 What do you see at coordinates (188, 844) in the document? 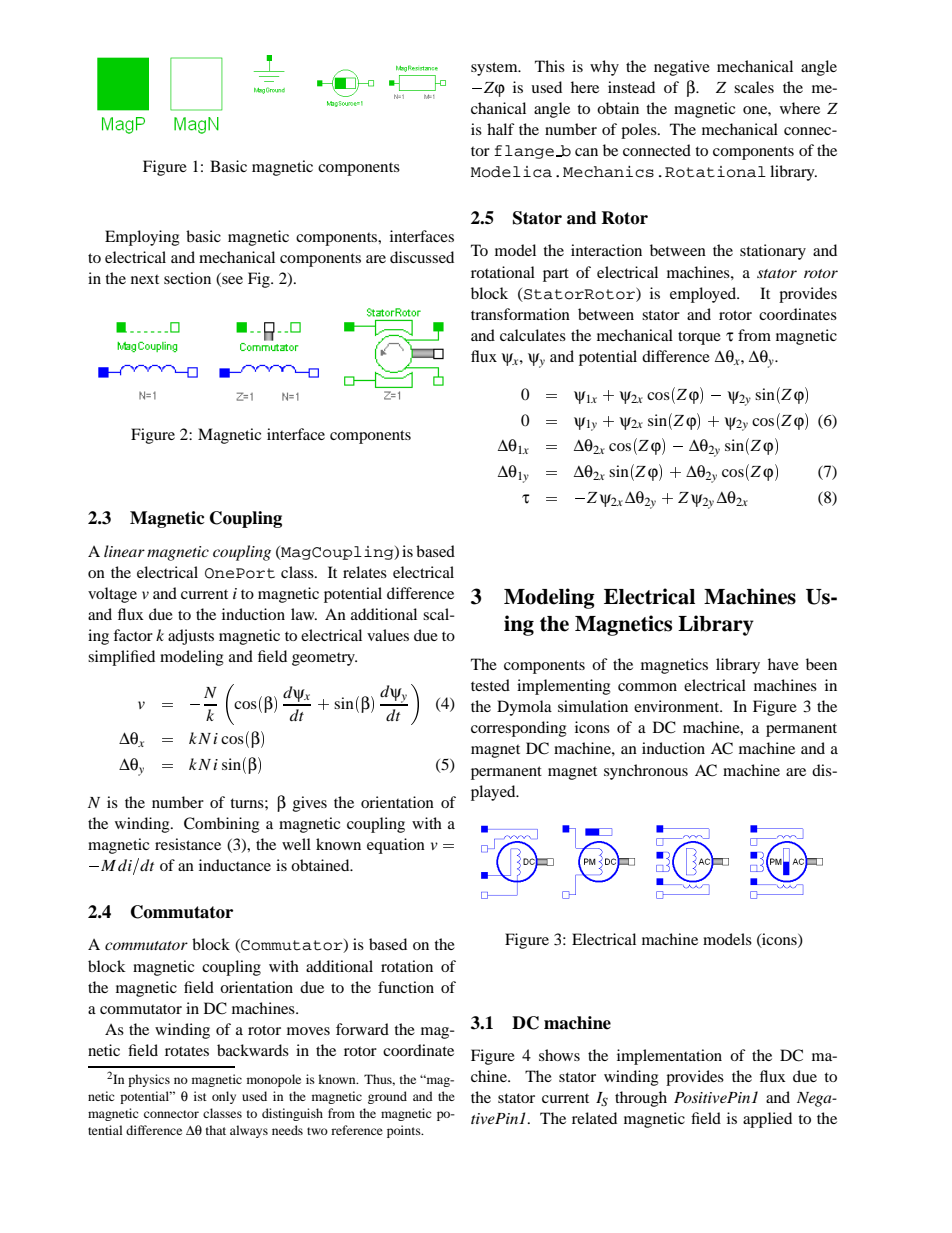
I see `resistance` at bounding box center [188, 844].
